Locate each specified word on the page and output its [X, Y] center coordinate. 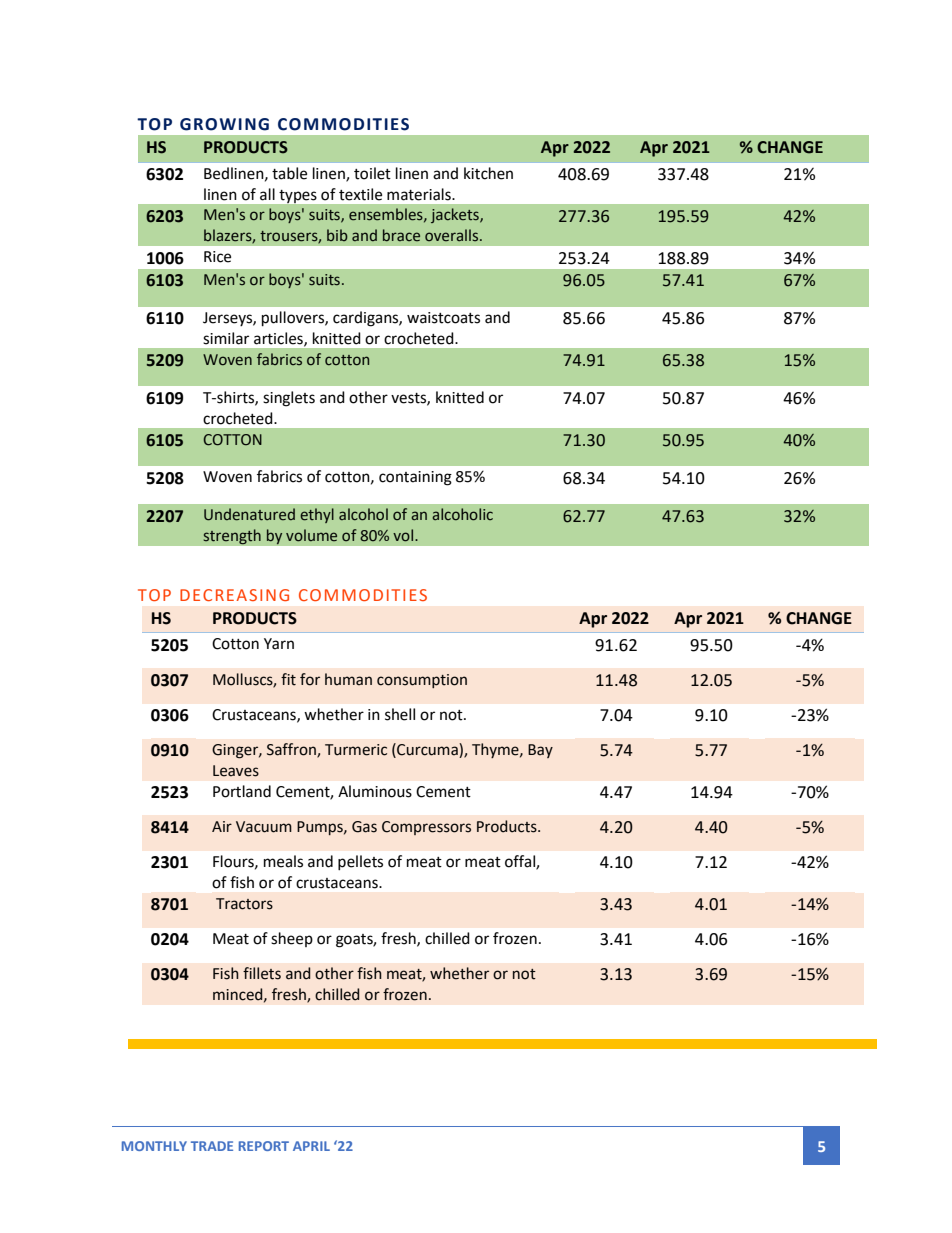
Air [222, 826]
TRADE [212, 1146]
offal [521, 862]
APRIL [311, 1146]
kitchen [488, 173]
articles [279, 339]
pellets [360, 862]
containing [415, 478]
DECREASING [234, 595]
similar [226, 338]
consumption [422, 681]
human [348, 679]
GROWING [224, 124]
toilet [372, 173]
